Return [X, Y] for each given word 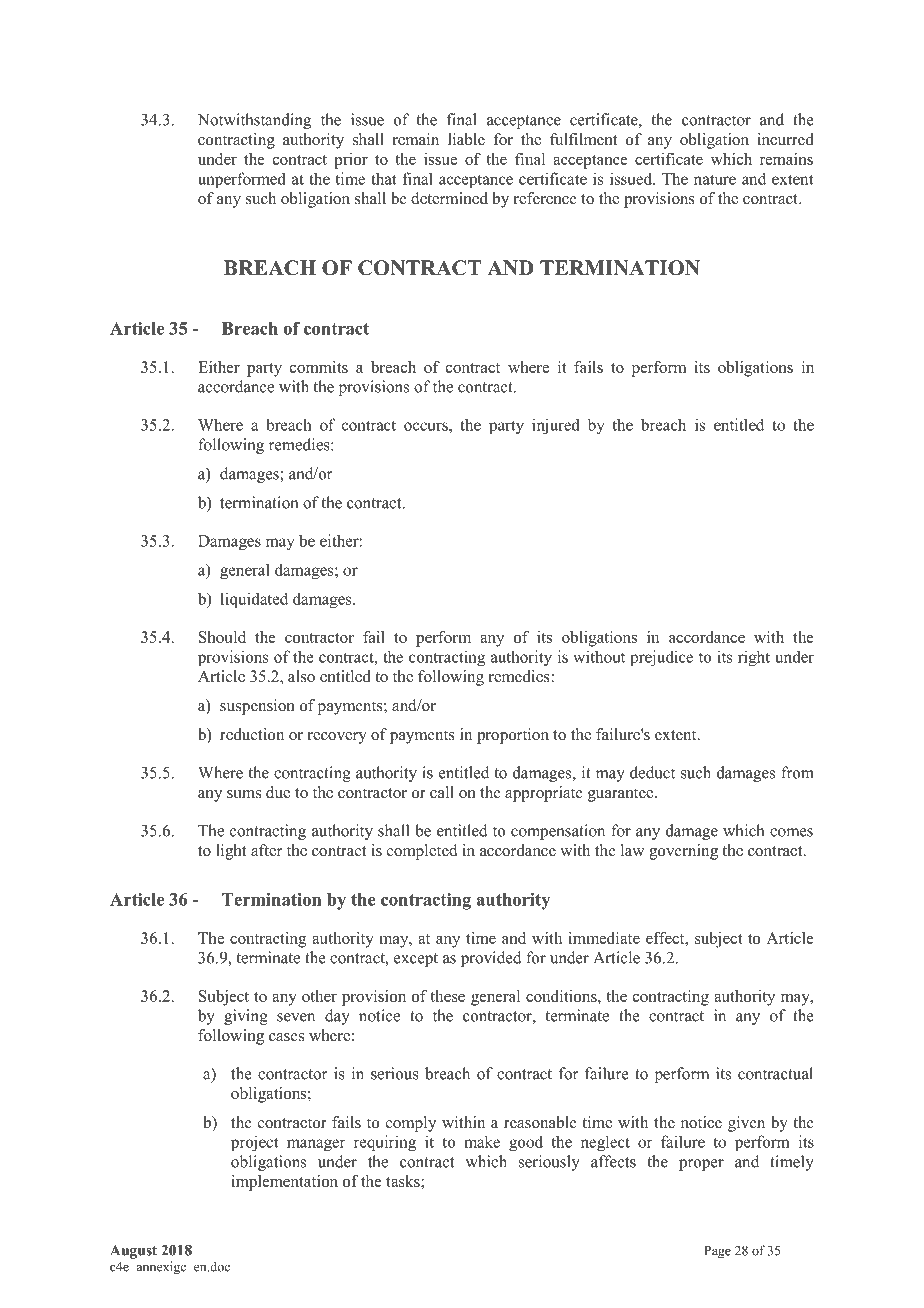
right [754, 658]
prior [351, 161]
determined [449, 198]
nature [715, 179]
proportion [513, 736]
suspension [257, 707]
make [482, 1141]
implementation [284, 1183]
